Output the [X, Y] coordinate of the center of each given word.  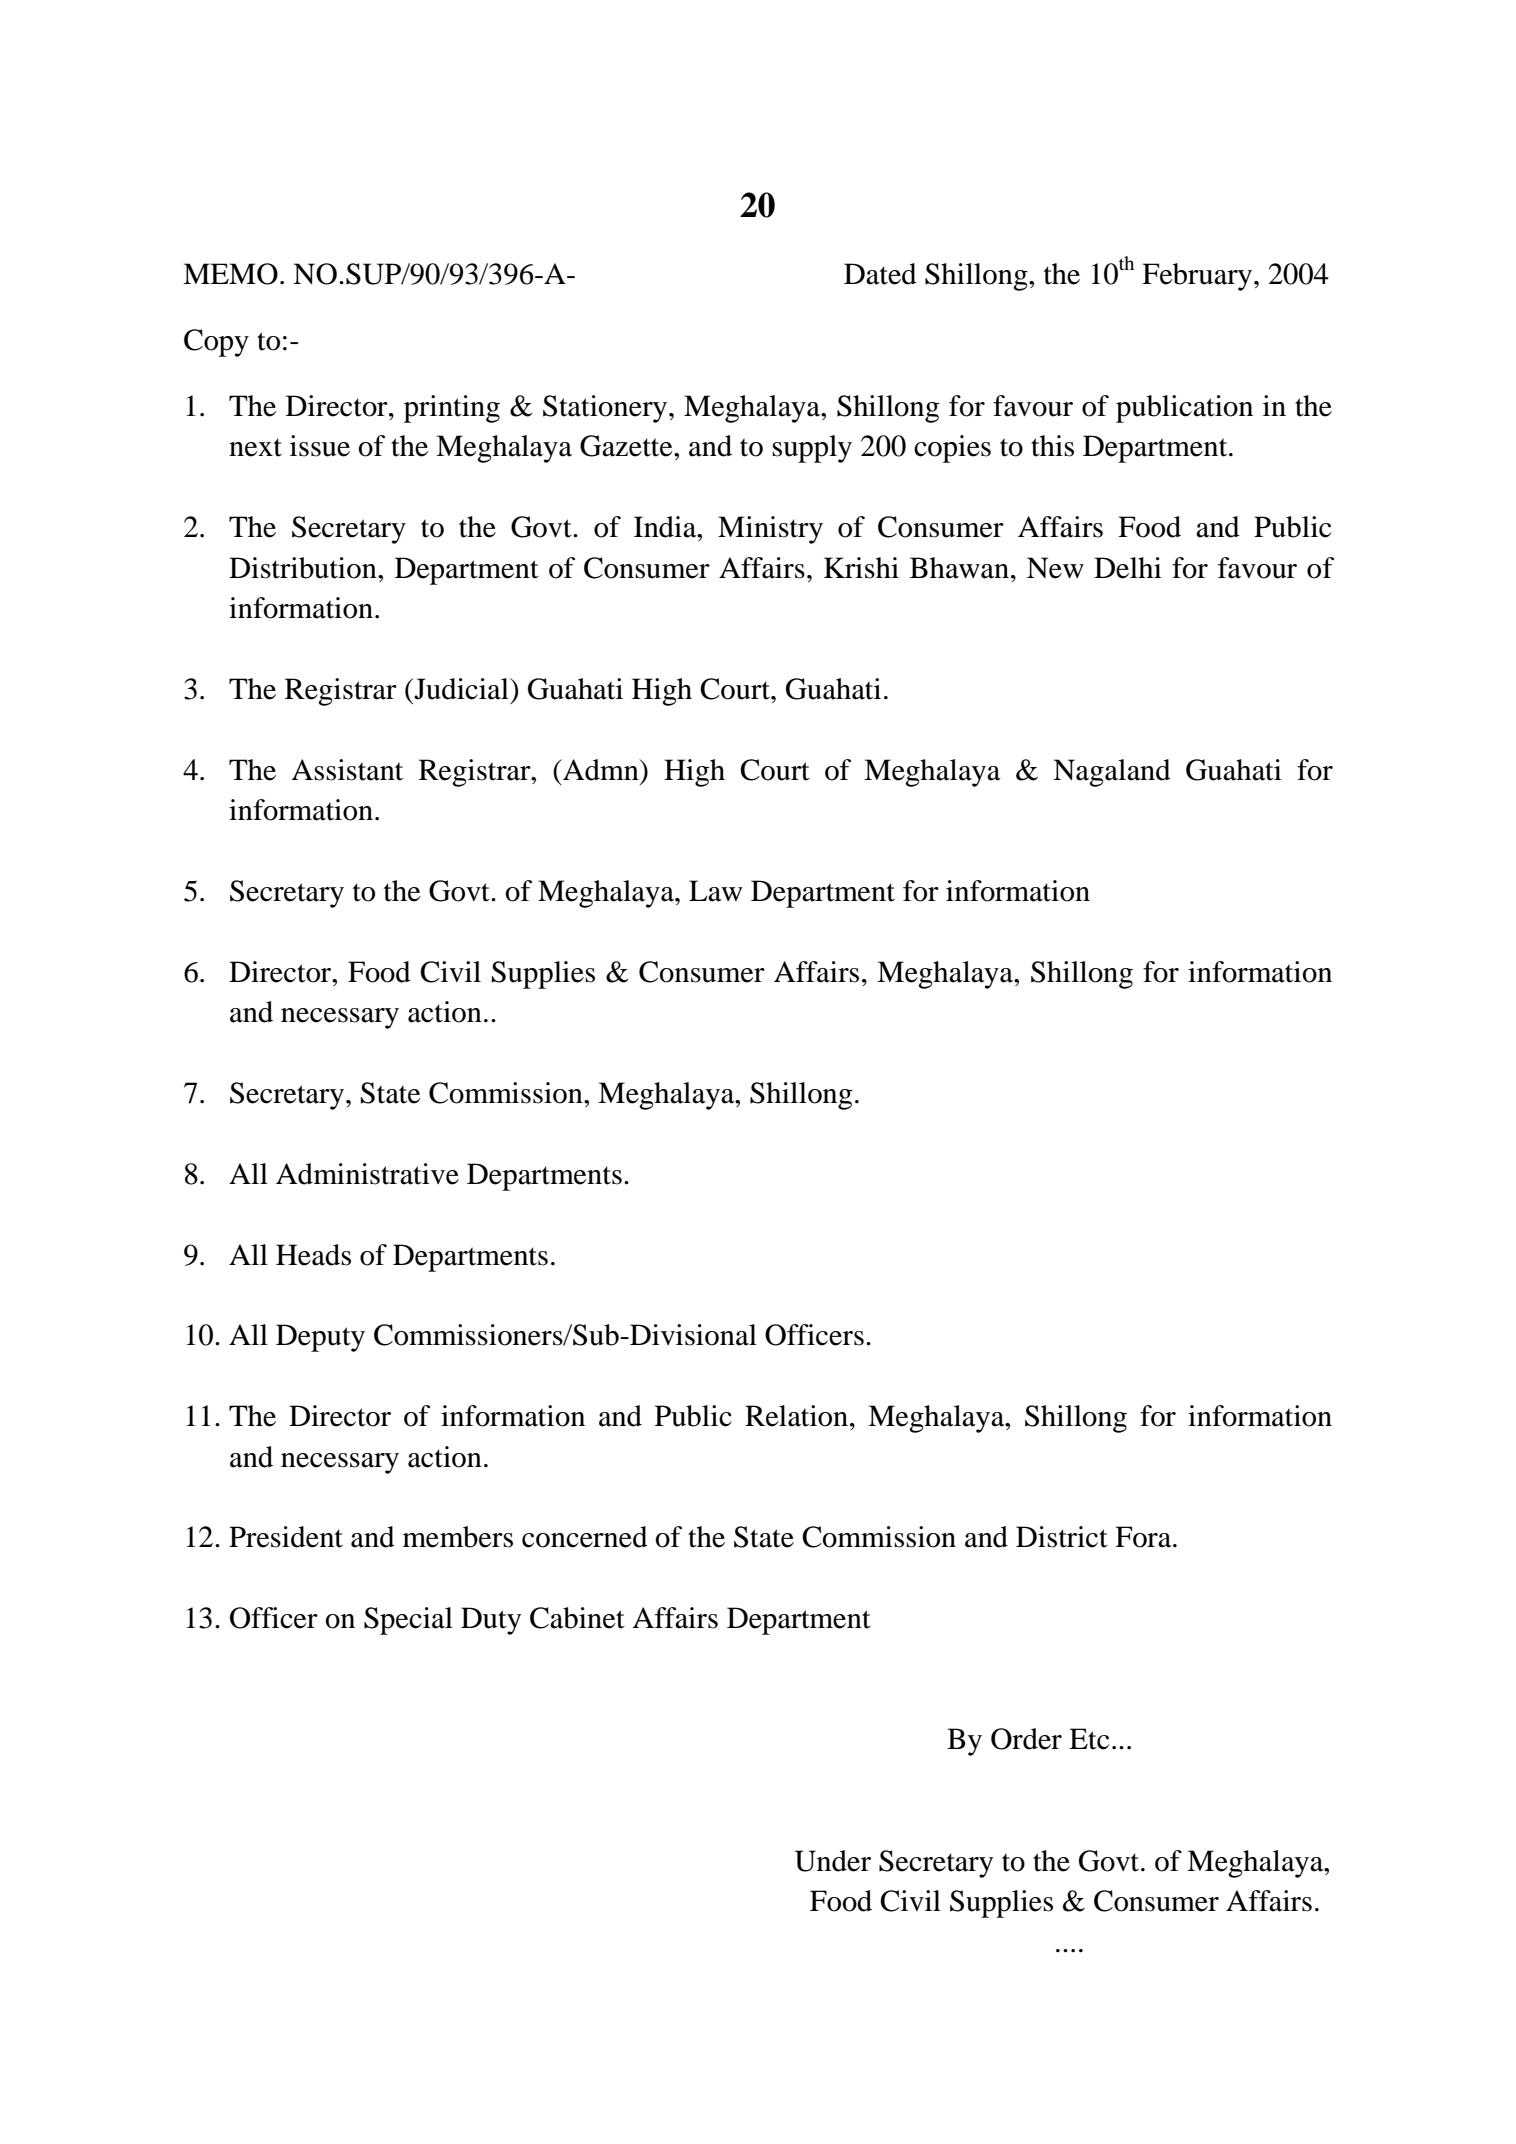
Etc [1089, 1739]
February [1197, 277]
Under [833, 1861]
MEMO [230, 274]
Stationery [606, 409]
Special [408, 1621]
